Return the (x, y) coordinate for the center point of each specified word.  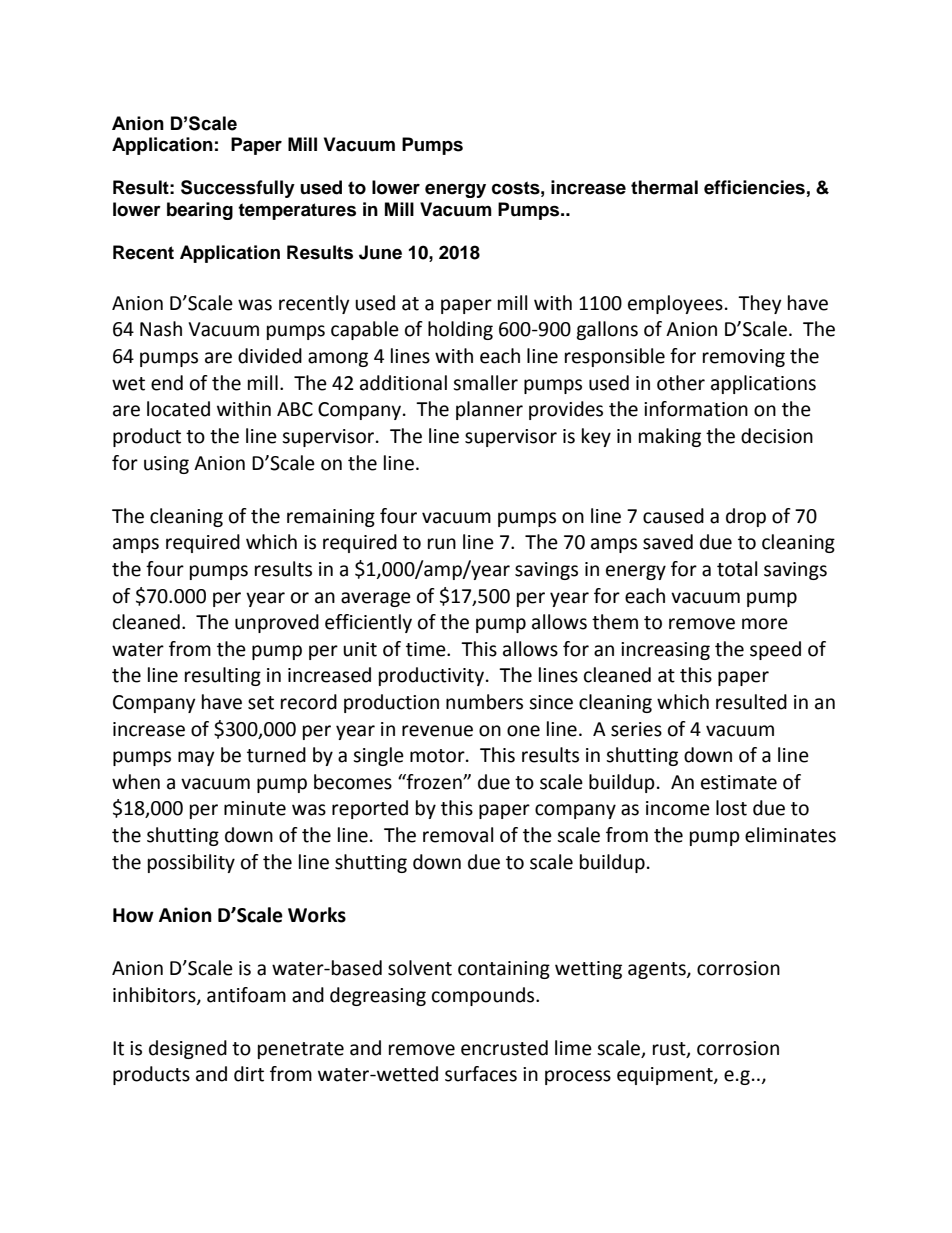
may (196, 758)
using (166, 465)
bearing (200, 211)
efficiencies (754, 187)
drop (746, 517)
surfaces (481, 1074)
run (442, 544)
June (380, 252)
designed (188, 1049)
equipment (666, 1076)
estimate (739, 782)
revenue (437, 731)
